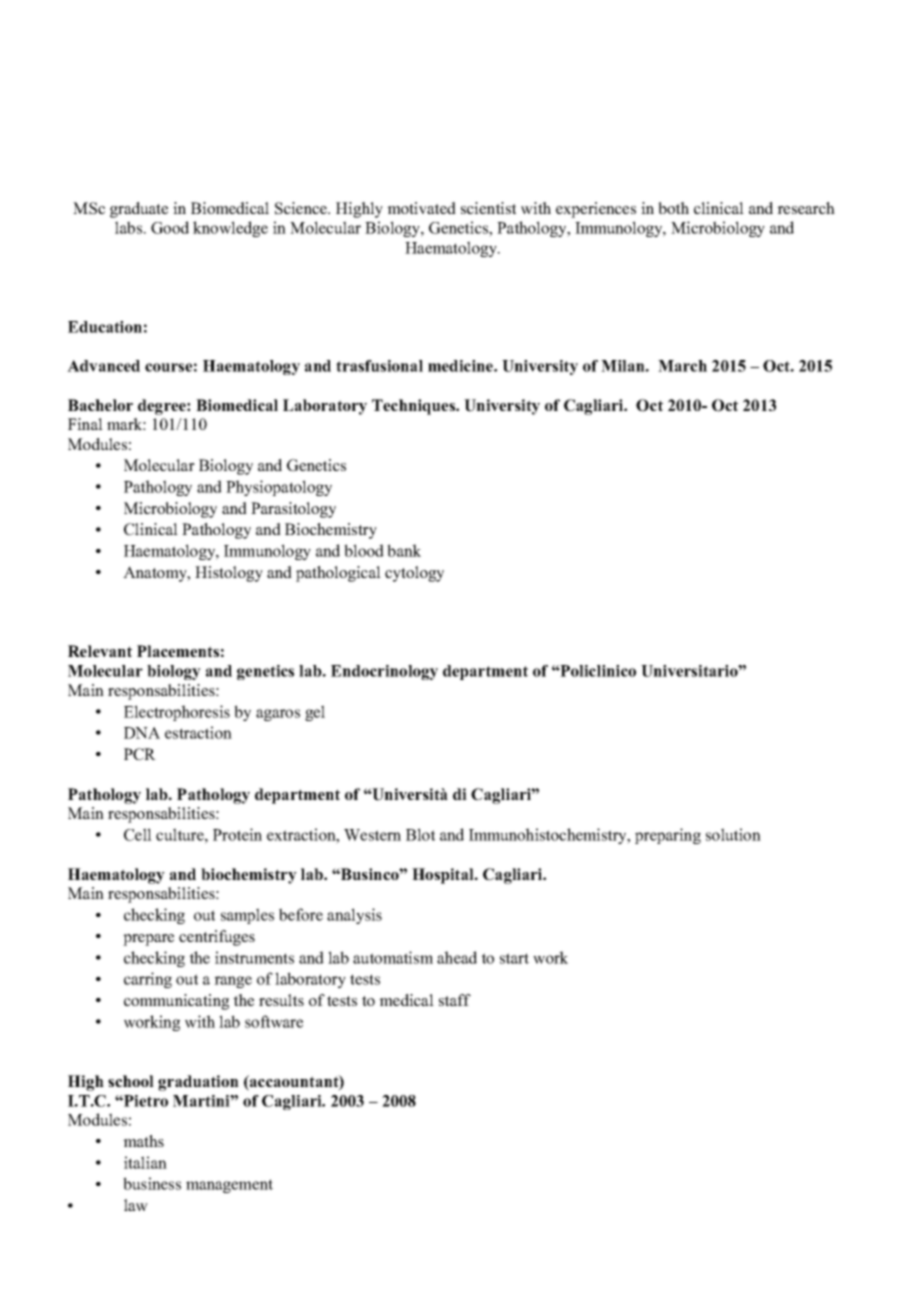 This page has height=1308, width=924. I want to click on management, so click(229, 1186).
